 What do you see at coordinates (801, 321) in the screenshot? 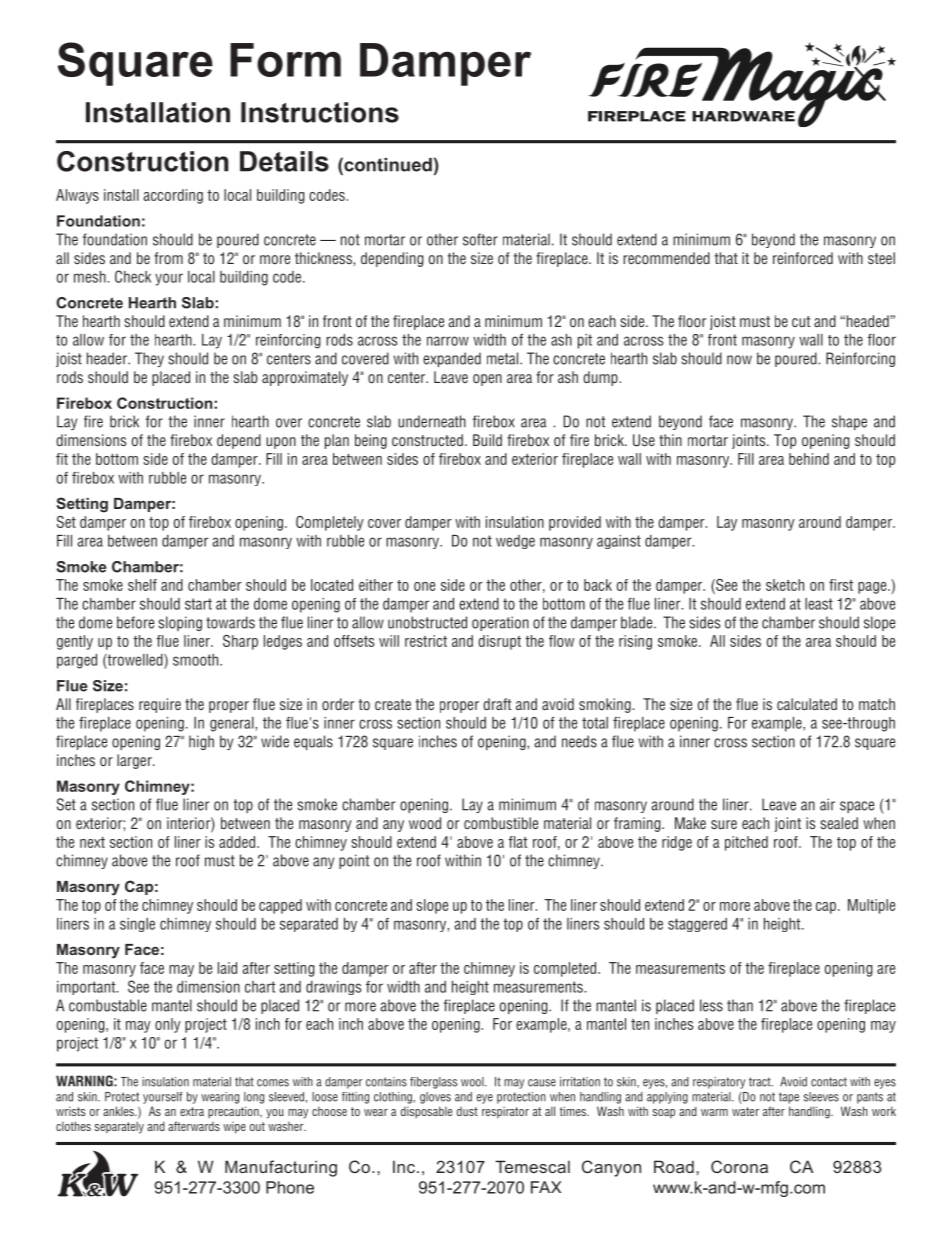
I see `cut` at bounding box center [801, 321].
